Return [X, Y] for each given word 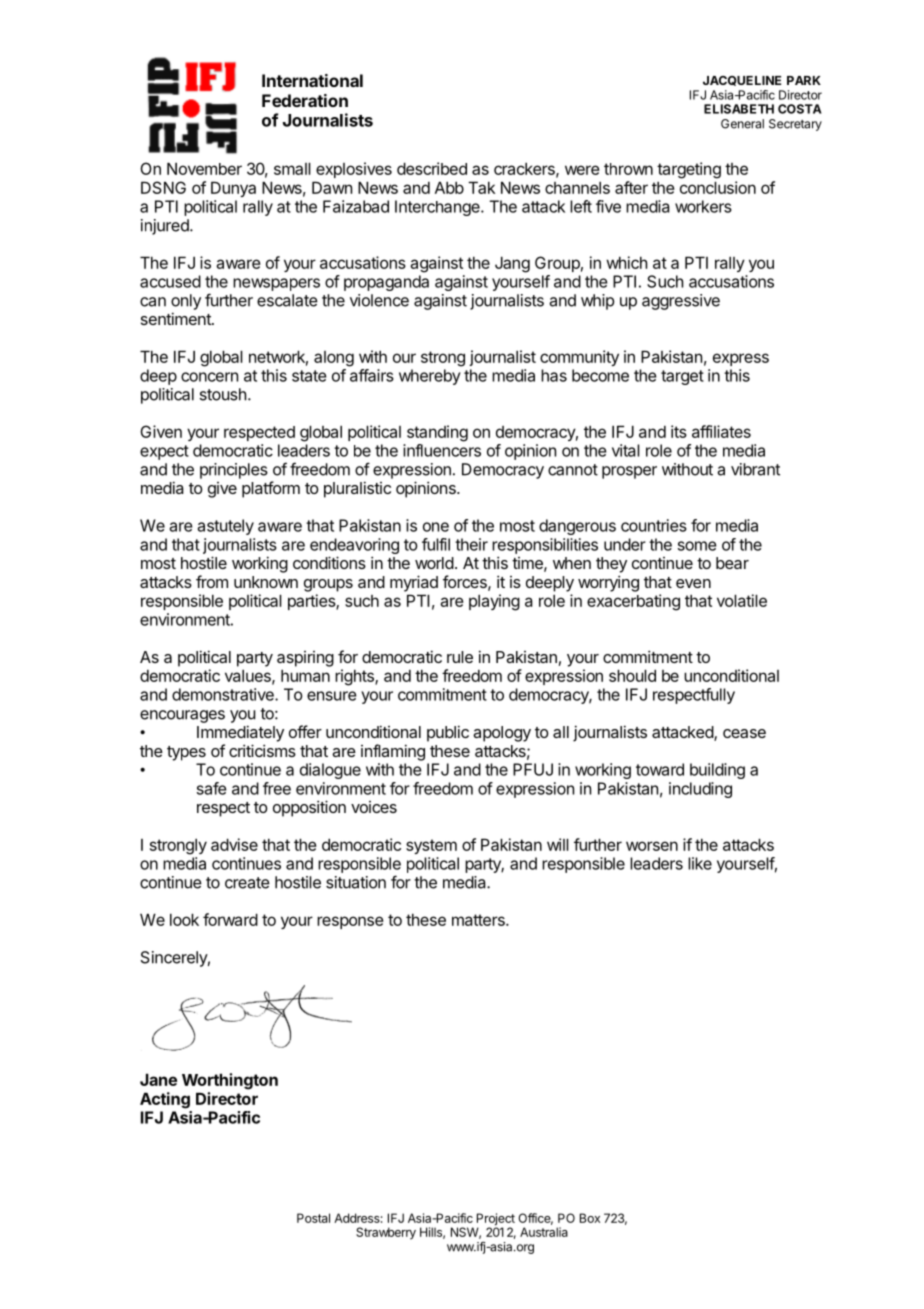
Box [590, 1218]
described [432, 168]
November [204, 168]
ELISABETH [739, 109]
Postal [313, 1218]
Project [496, 1220]
